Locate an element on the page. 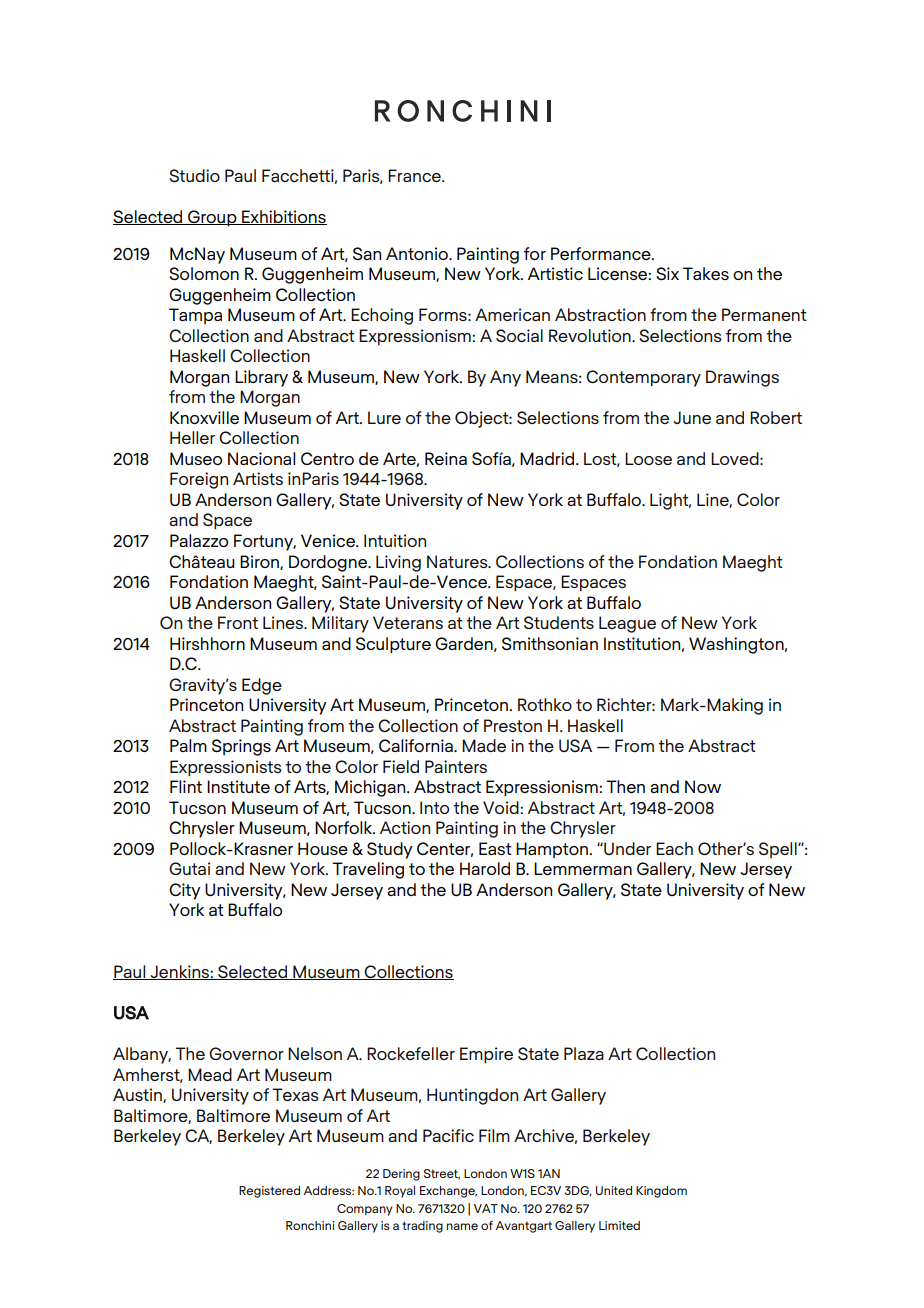  Takes is located at coordinates (706, 273).
